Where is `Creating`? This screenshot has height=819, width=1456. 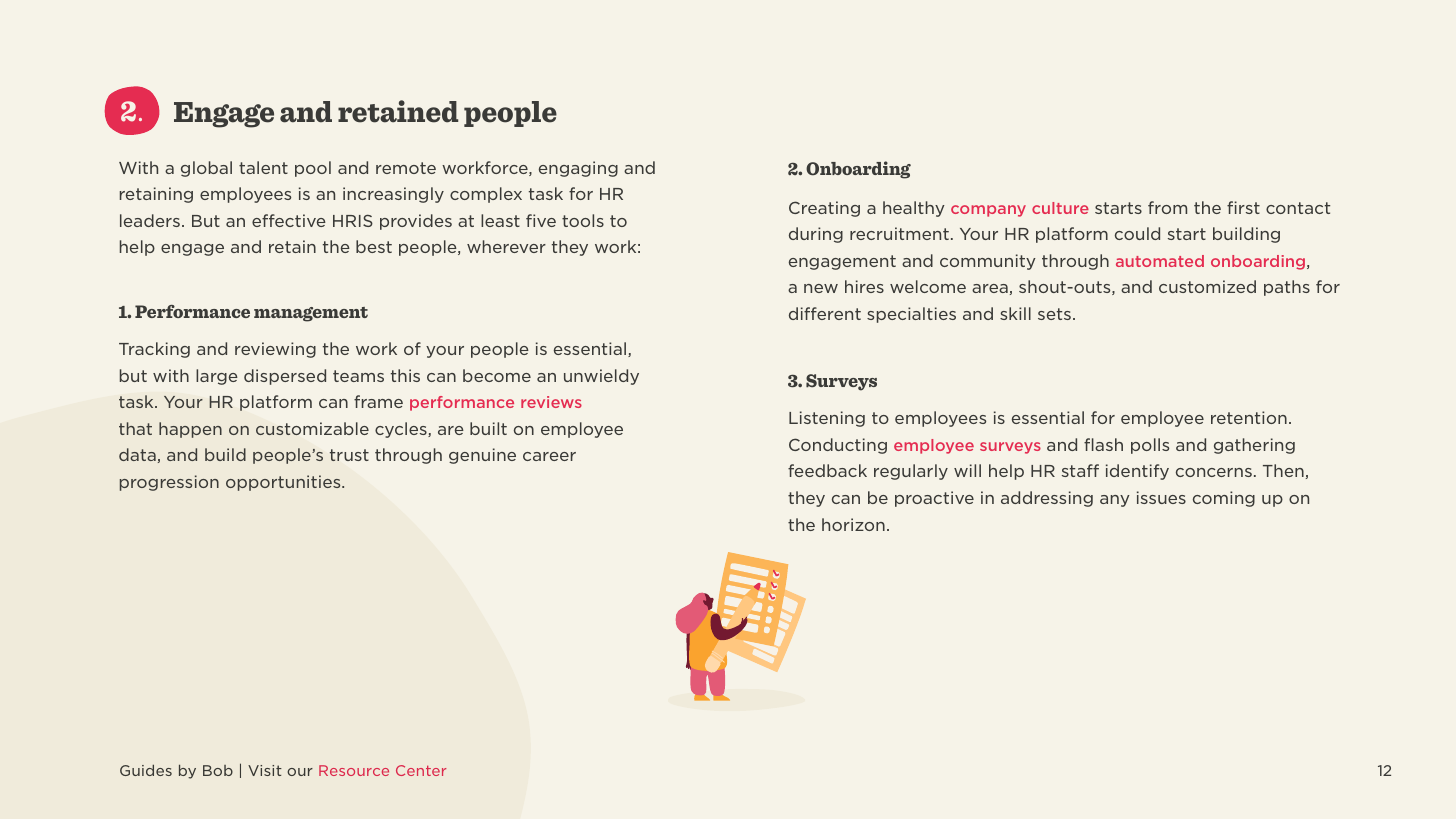 Creating is located at coordinates (824, 209).
